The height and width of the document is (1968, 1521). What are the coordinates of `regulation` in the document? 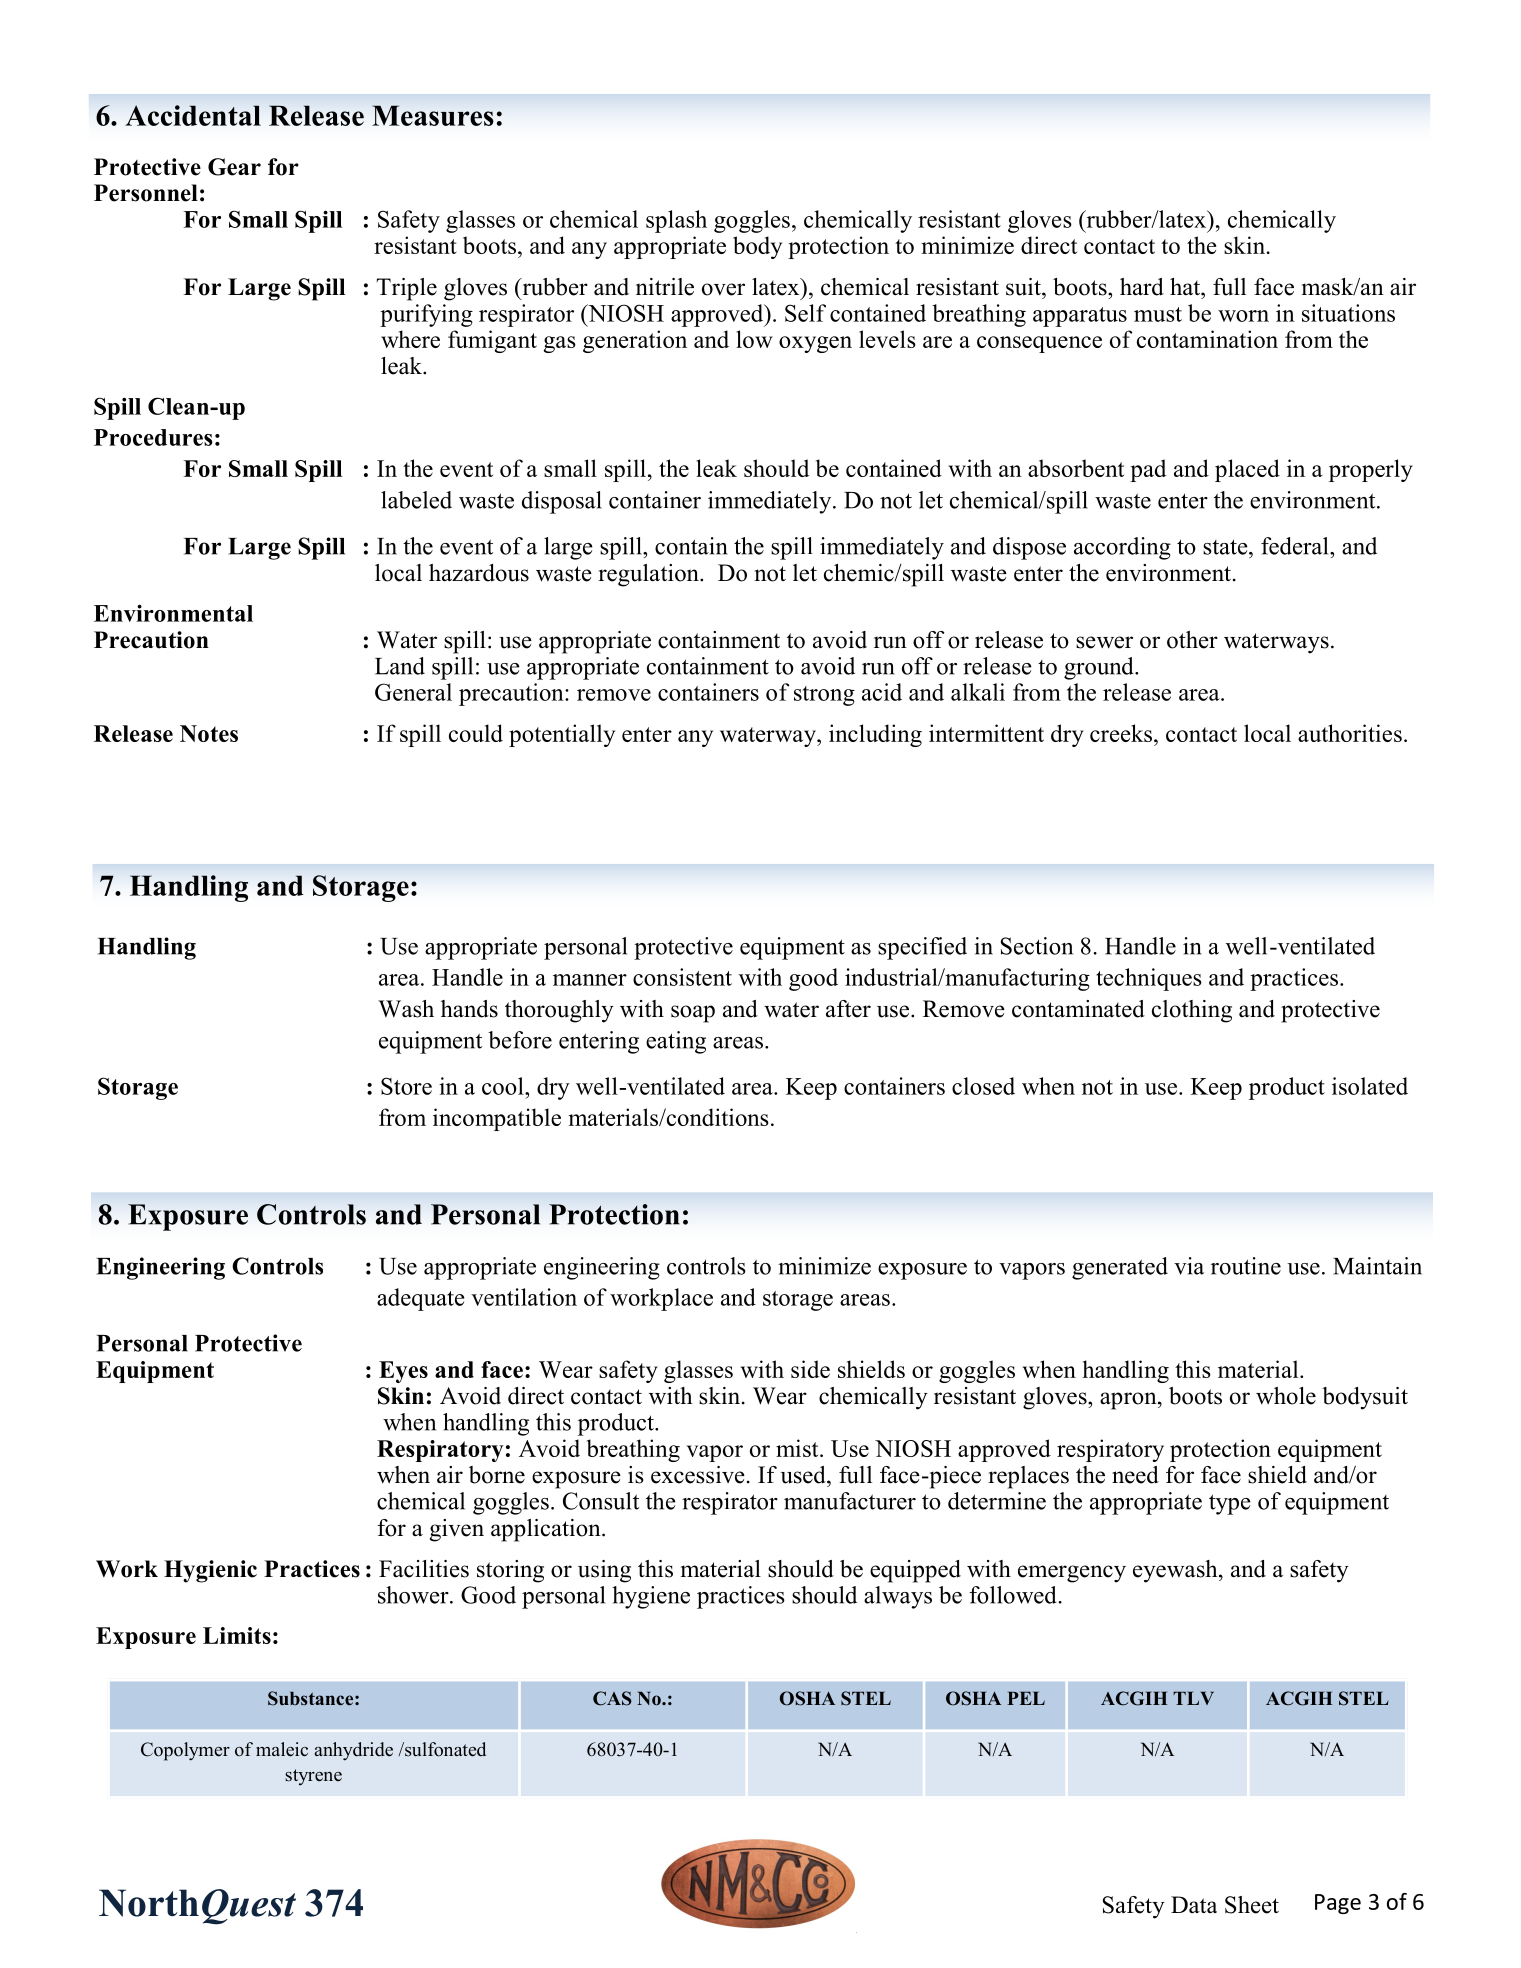 It's located at (649, 575).
